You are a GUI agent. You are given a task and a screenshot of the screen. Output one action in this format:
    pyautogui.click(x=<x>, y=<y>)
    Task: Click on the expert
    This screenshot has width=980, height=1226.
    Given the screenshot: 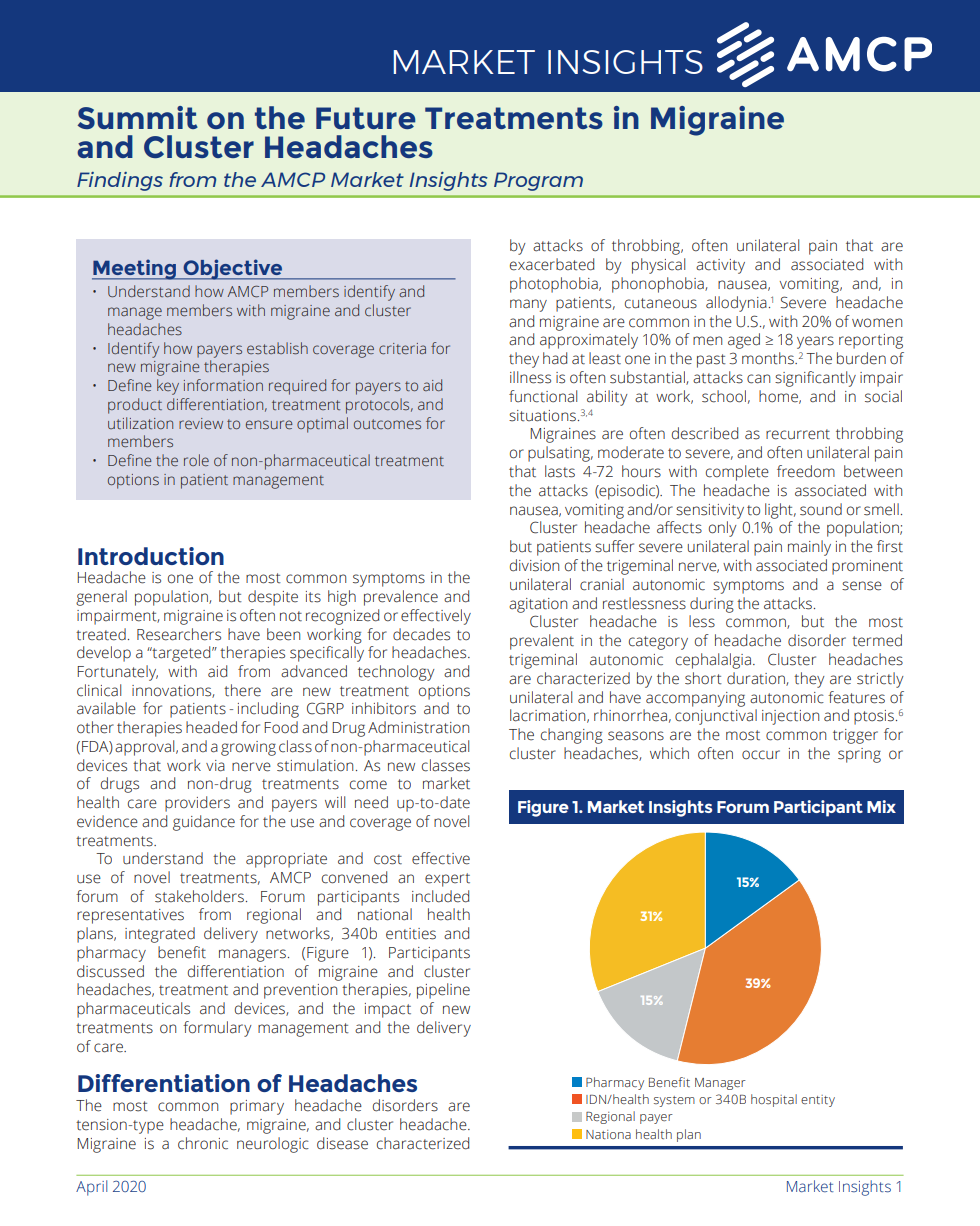 What is the action you would take?
    pyautogui.click(x=447, y=880)
